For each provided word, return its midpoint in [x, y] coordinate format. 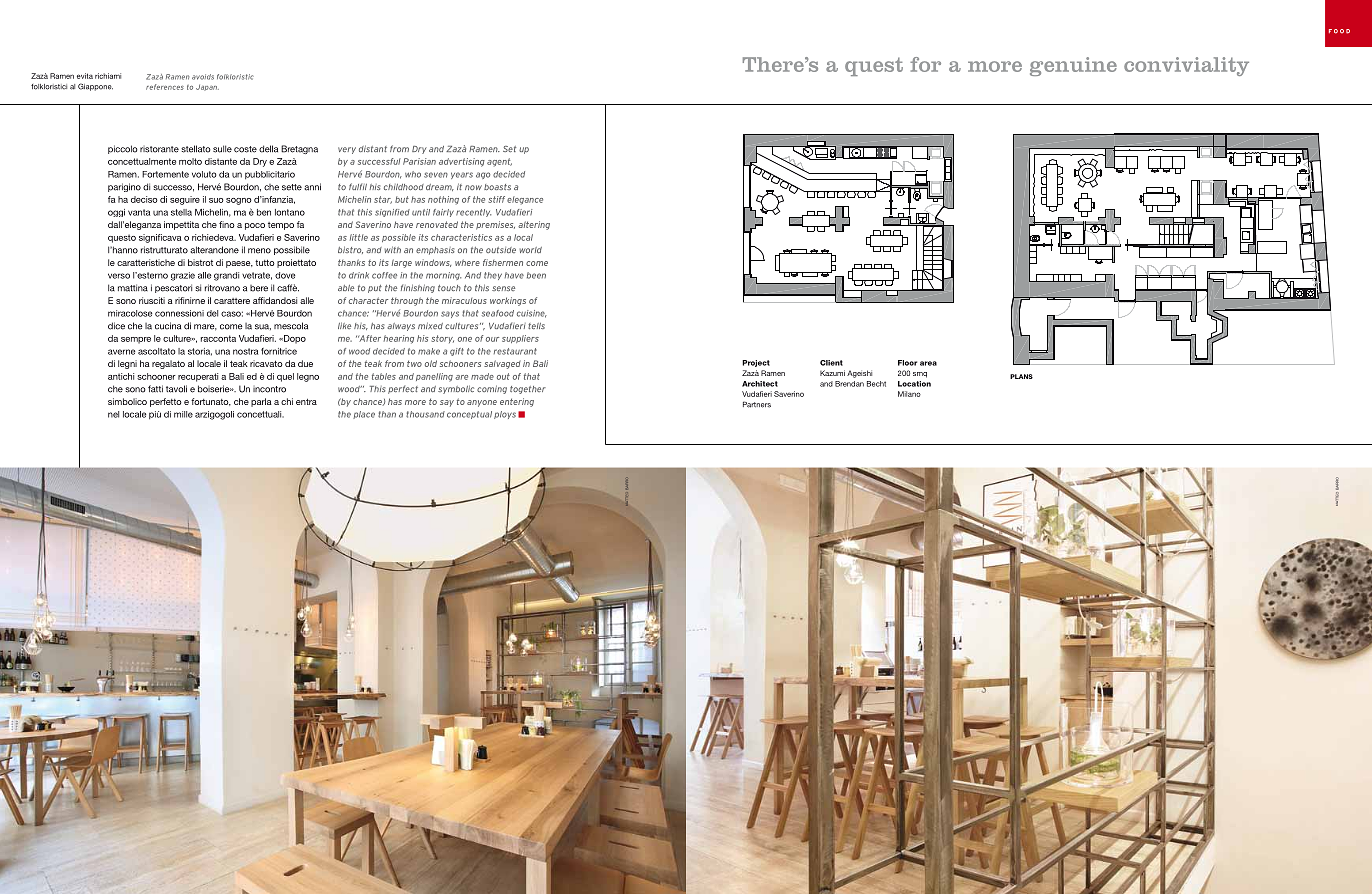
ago [483, 175]
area [928, 363]
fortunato [211, 402]
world [530, 250]
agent [499, 162]
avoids [203, 77]
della [268, 149]
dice [116, 326]
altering [534, 225]
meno [259, 251]
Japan [207, 87]
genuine [1073, 66]
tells [536, 326]
